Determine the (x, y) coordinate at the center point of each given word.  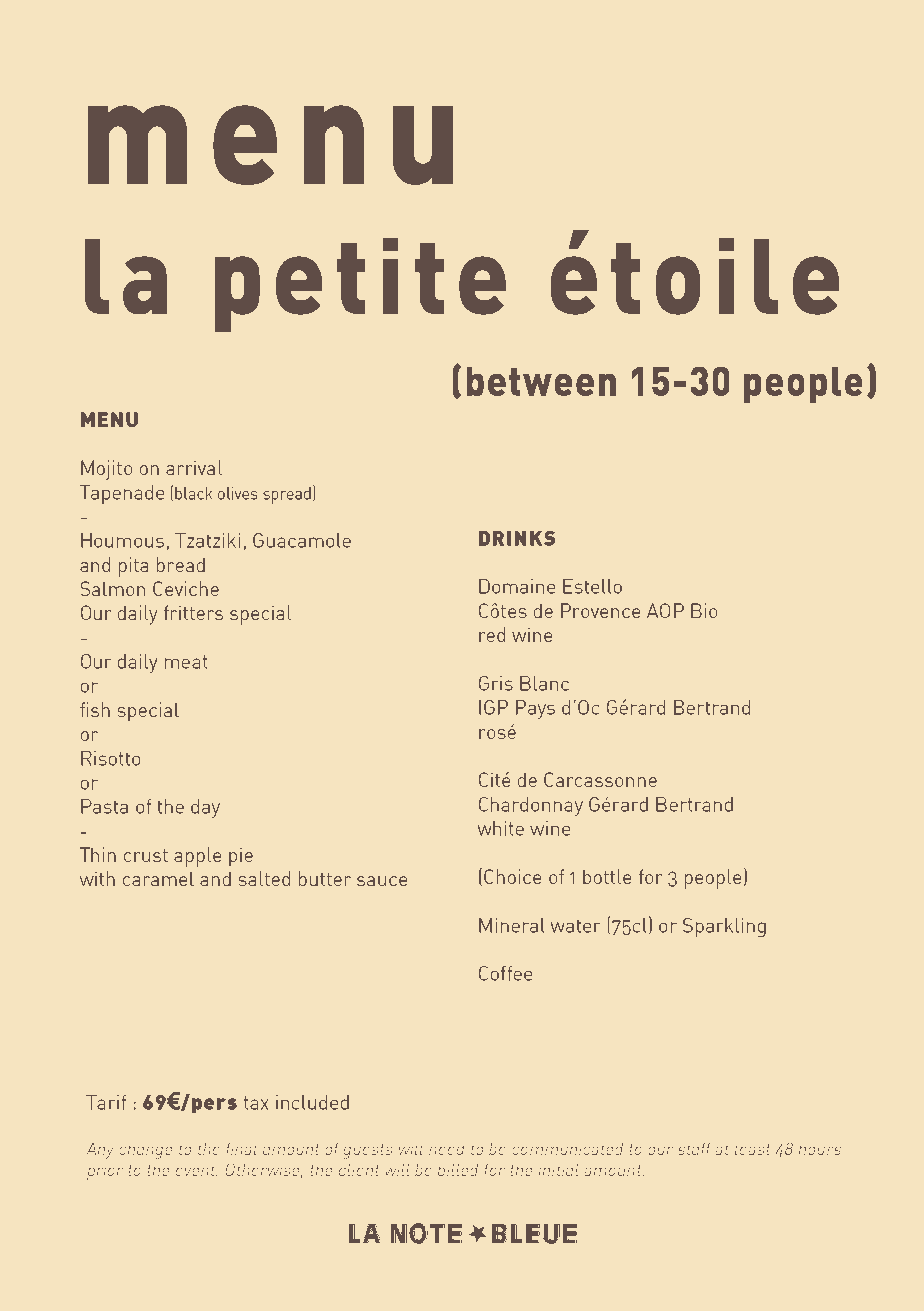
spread (287, 495)
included (312, 1102)
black (194, 493)
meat (186, 662)
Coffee (505, 973)
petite (360, 285)
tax (256, 1103)
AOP (665, 610)
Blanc (544, 683)
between (541, 381)
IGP (493, 707)
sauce (382, 881)
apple (197, 857)
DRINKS (517, 538)
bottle (607, 876)
